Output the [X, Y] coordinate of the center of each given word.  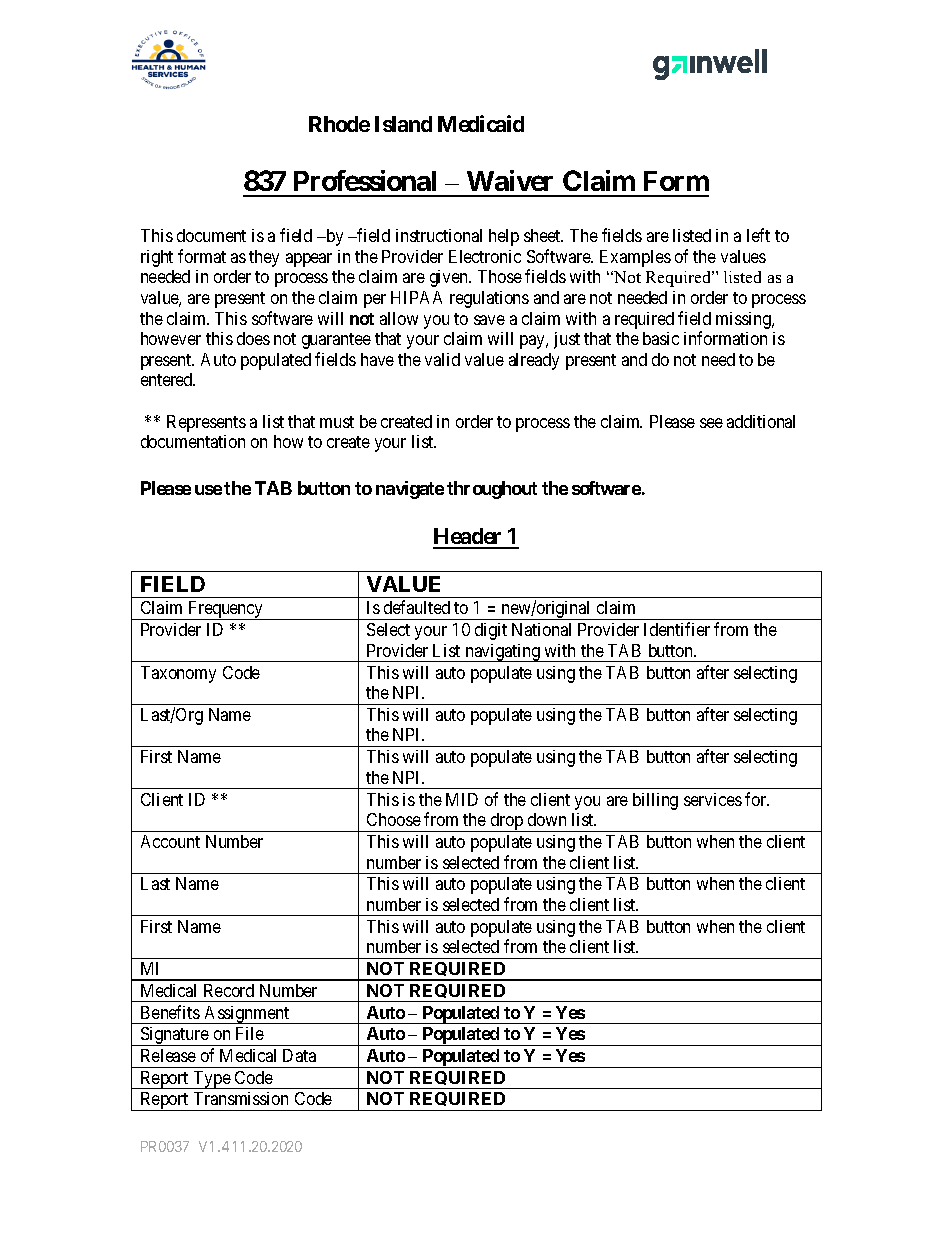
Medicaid [481, 123]
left [758, 235]
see [711, 423]
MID [462, 799]
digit [491, 631]
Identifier [677, 629]
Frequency [226, 610]
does [253, 338]
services [713, 799]
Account [170, 841]
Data [299, 1055]
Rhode [339, 124]
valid [442, 359]
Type [211, 1080]
